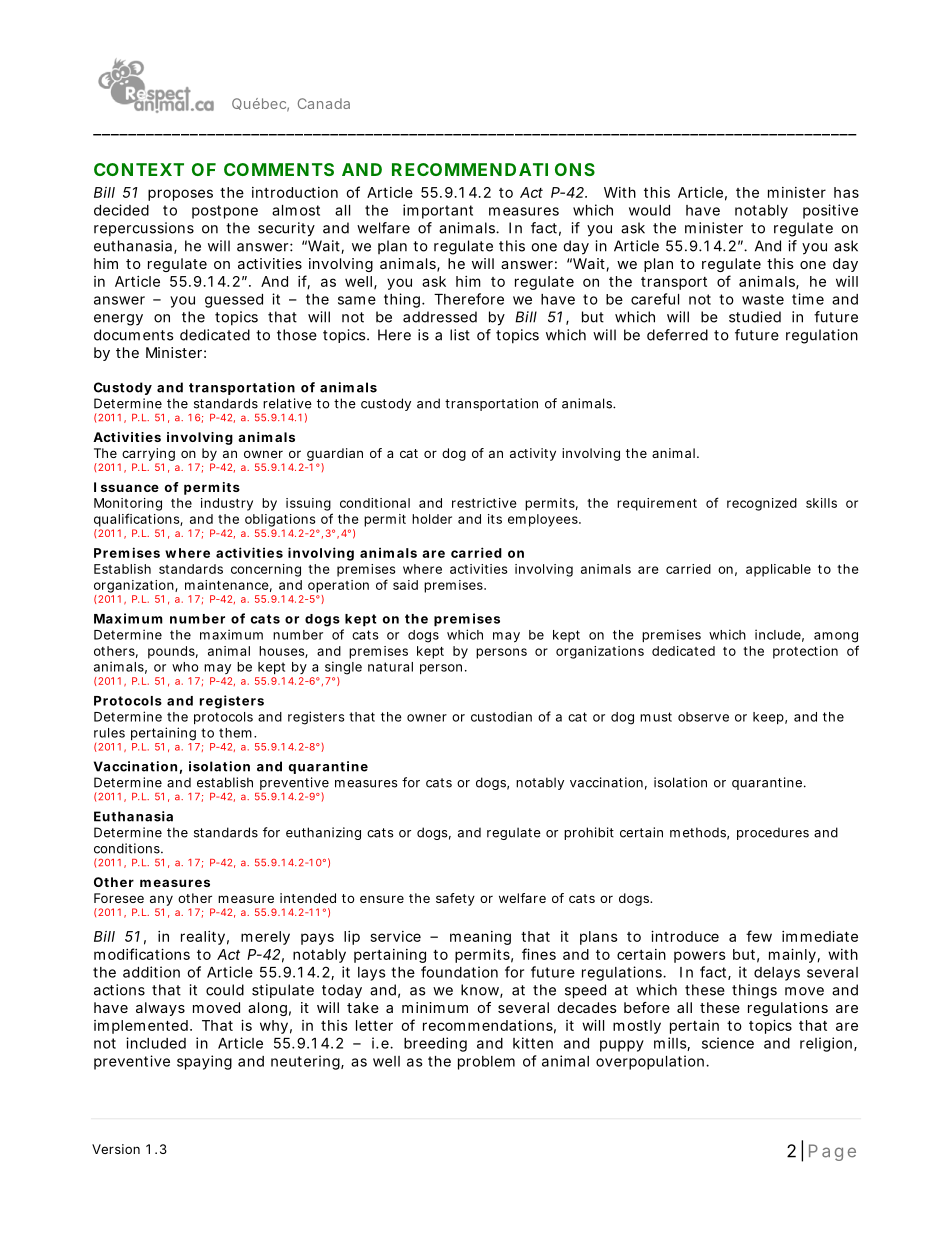 This screenshot has height=1233, width=952. Describe the element at coordinates (235, 733) in the screenshot. I see `them` at that location.
